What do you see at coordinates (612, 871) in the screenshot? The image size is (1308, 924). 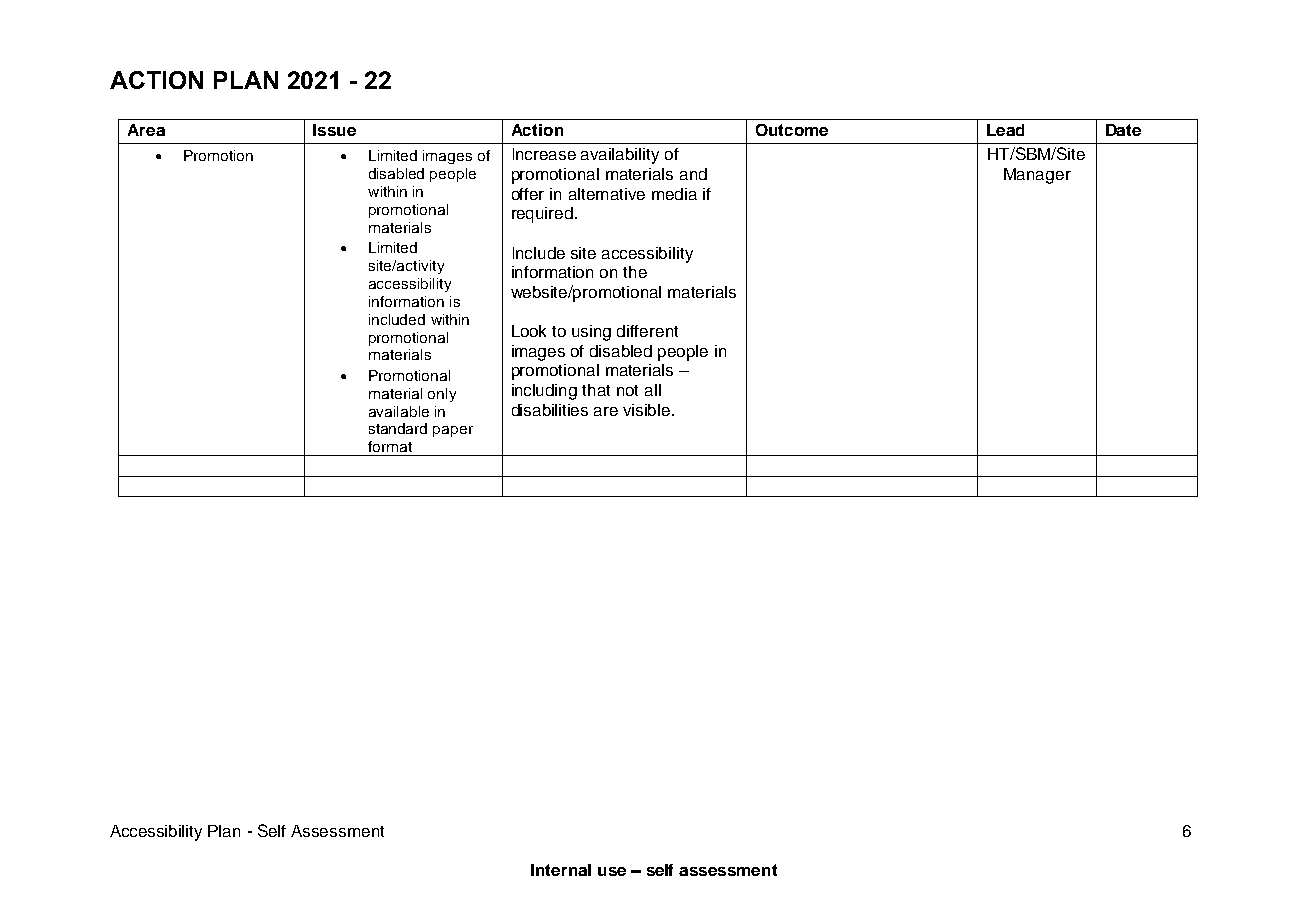 I see `use` at bounding box center [612, 871].
